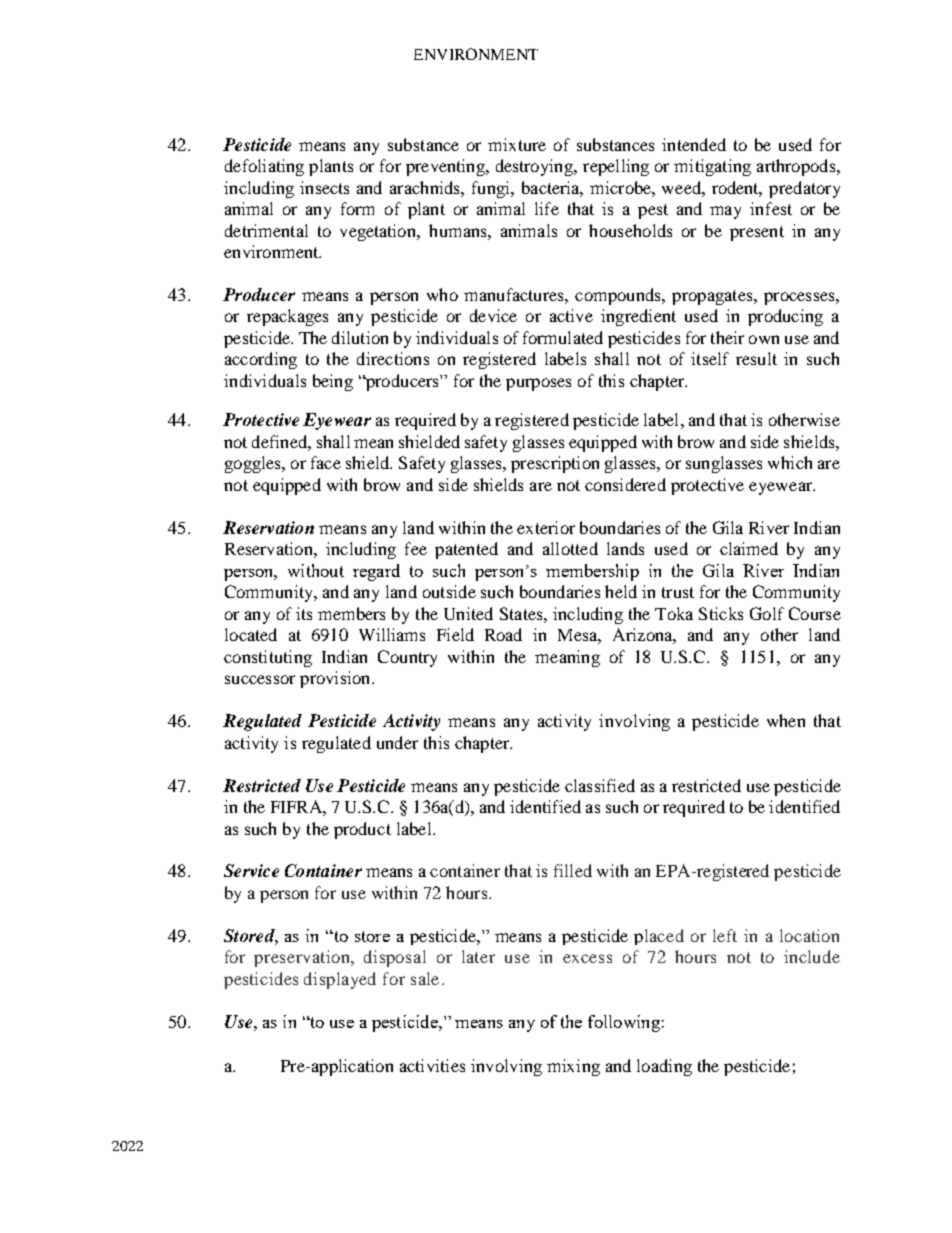  What do you see at coordinates (786, 720) in the screenshot?
I see `when` at bounding box center [786, 720].
